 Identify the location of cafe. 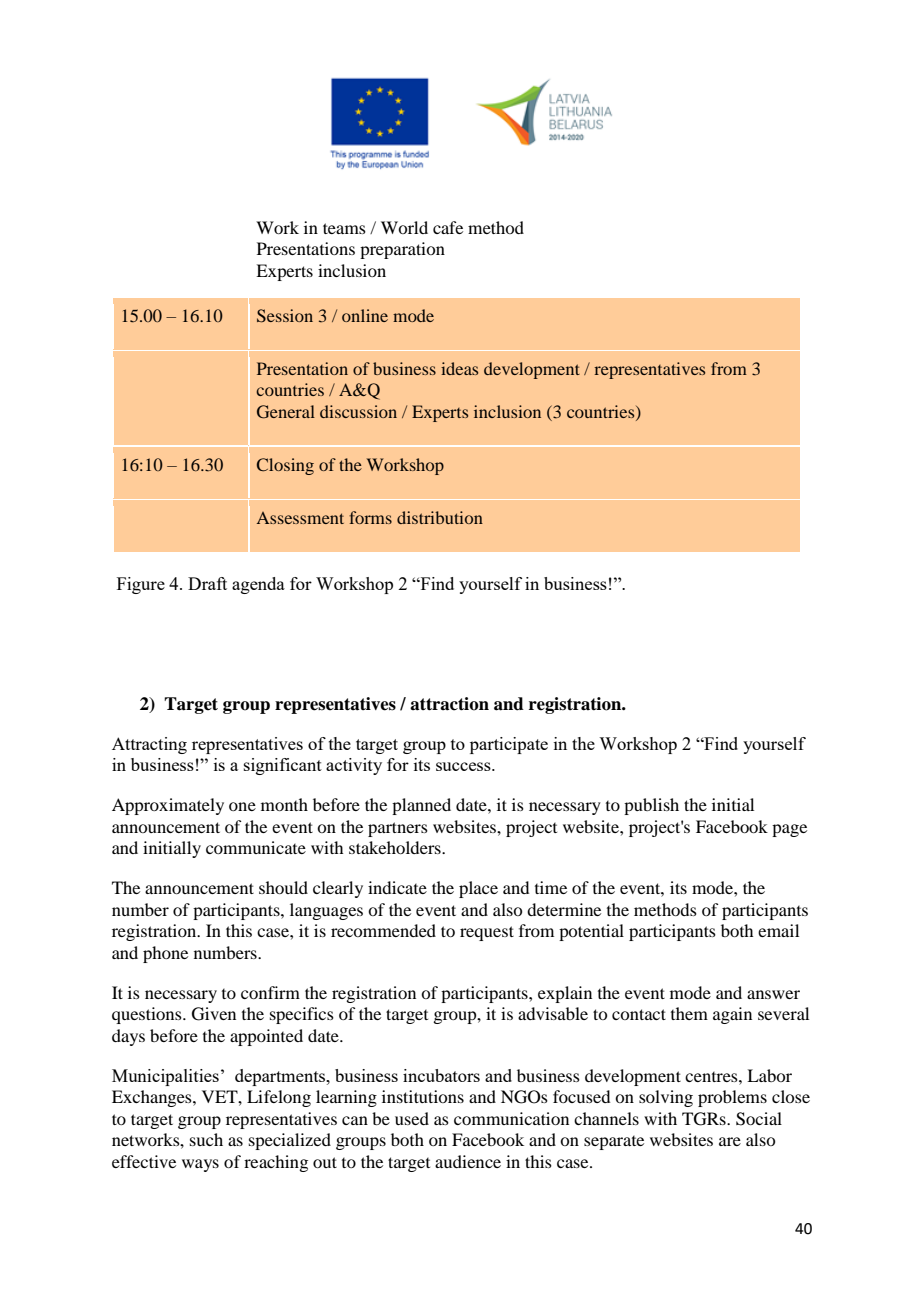
(448, 227).
